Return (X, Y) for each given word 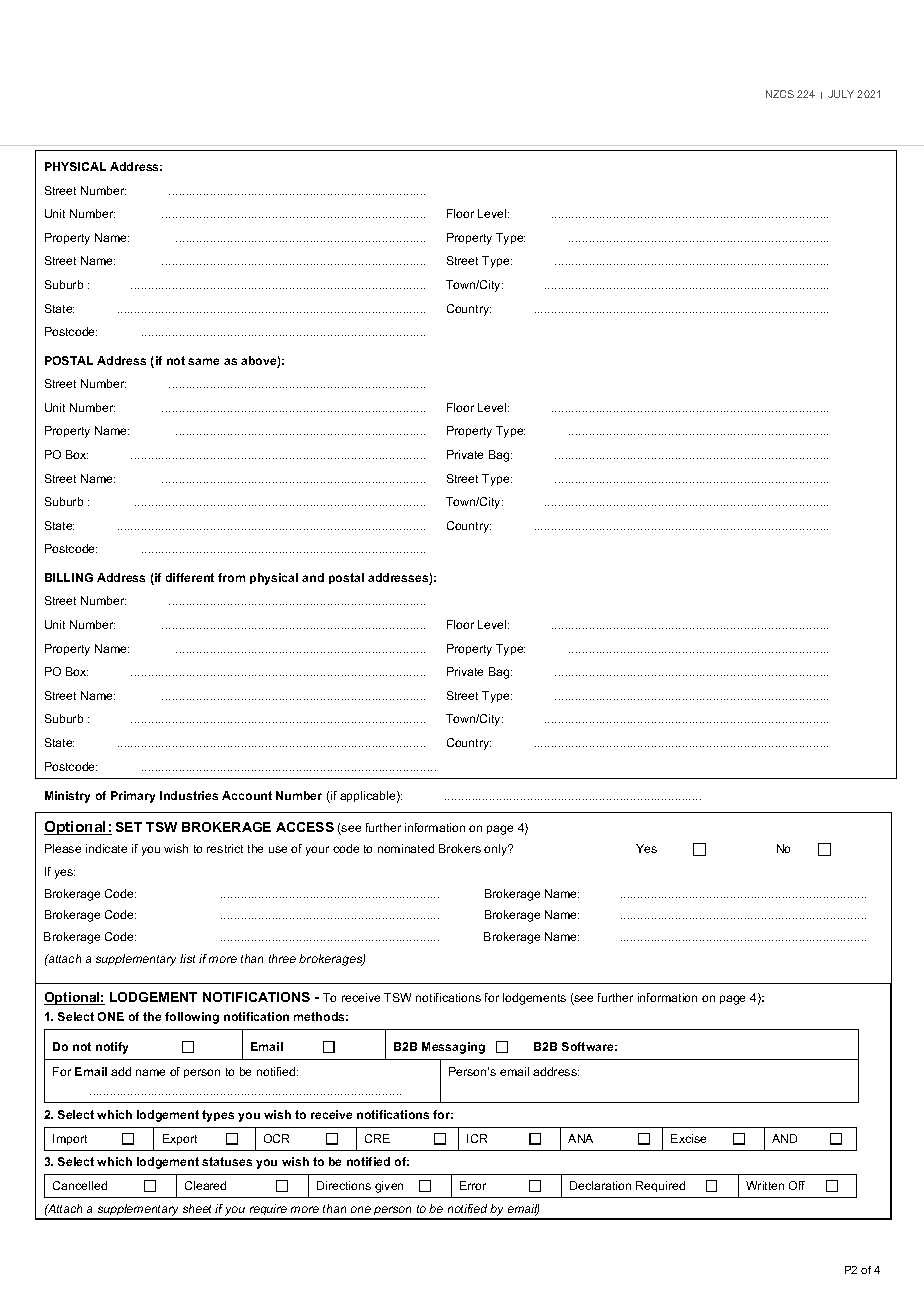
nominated (406, 848)
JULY (841, 94)
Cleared (205, 1185)
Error (473, 1185)
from (231, 577)
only (497, 850)
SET (129, 827)
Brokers (460, 848)
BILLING (69, 577)
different (190, 577)
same (203, 361)
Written (765, 1185)
